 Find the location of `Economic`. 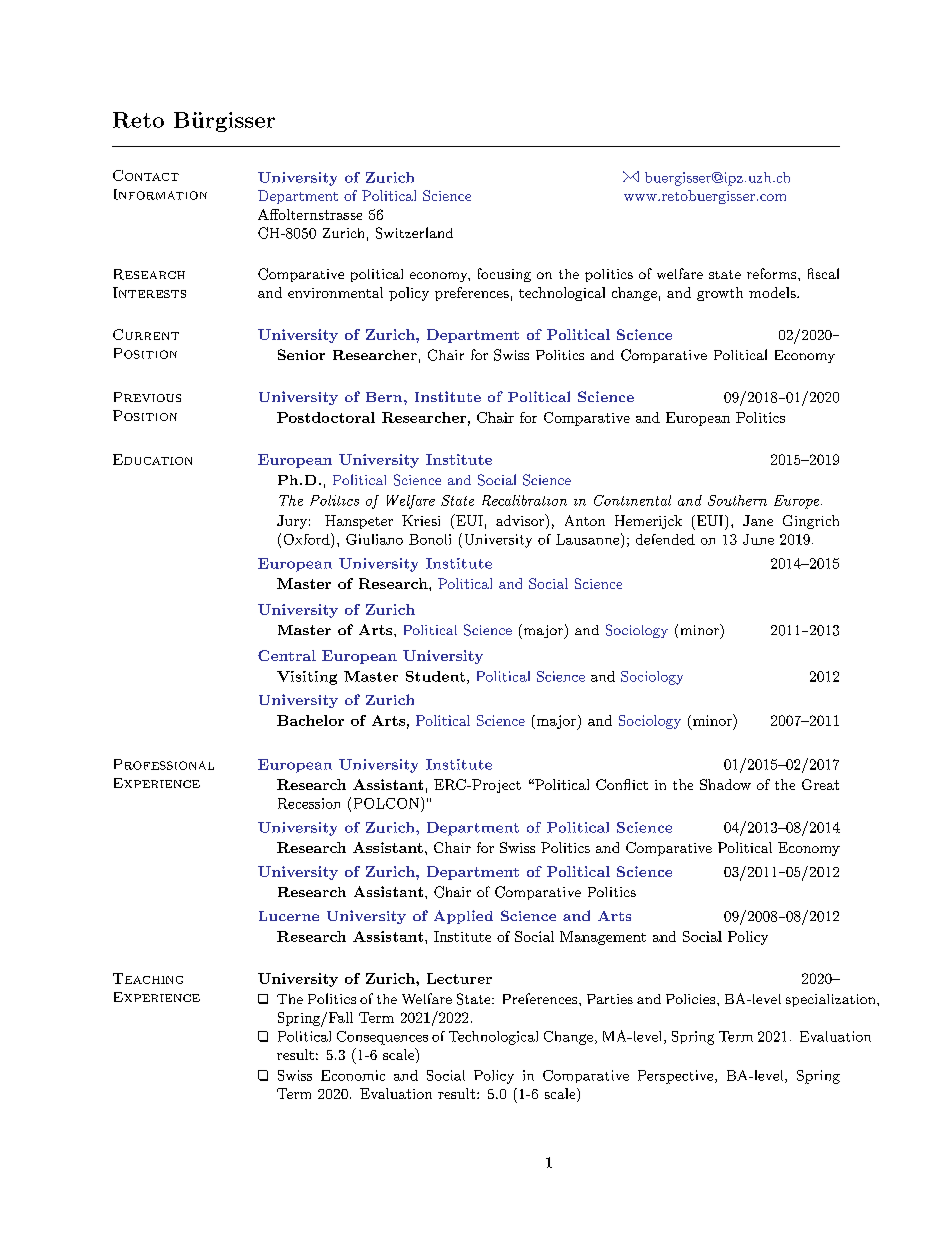

Economic is located at coordinates (353, 1075).
